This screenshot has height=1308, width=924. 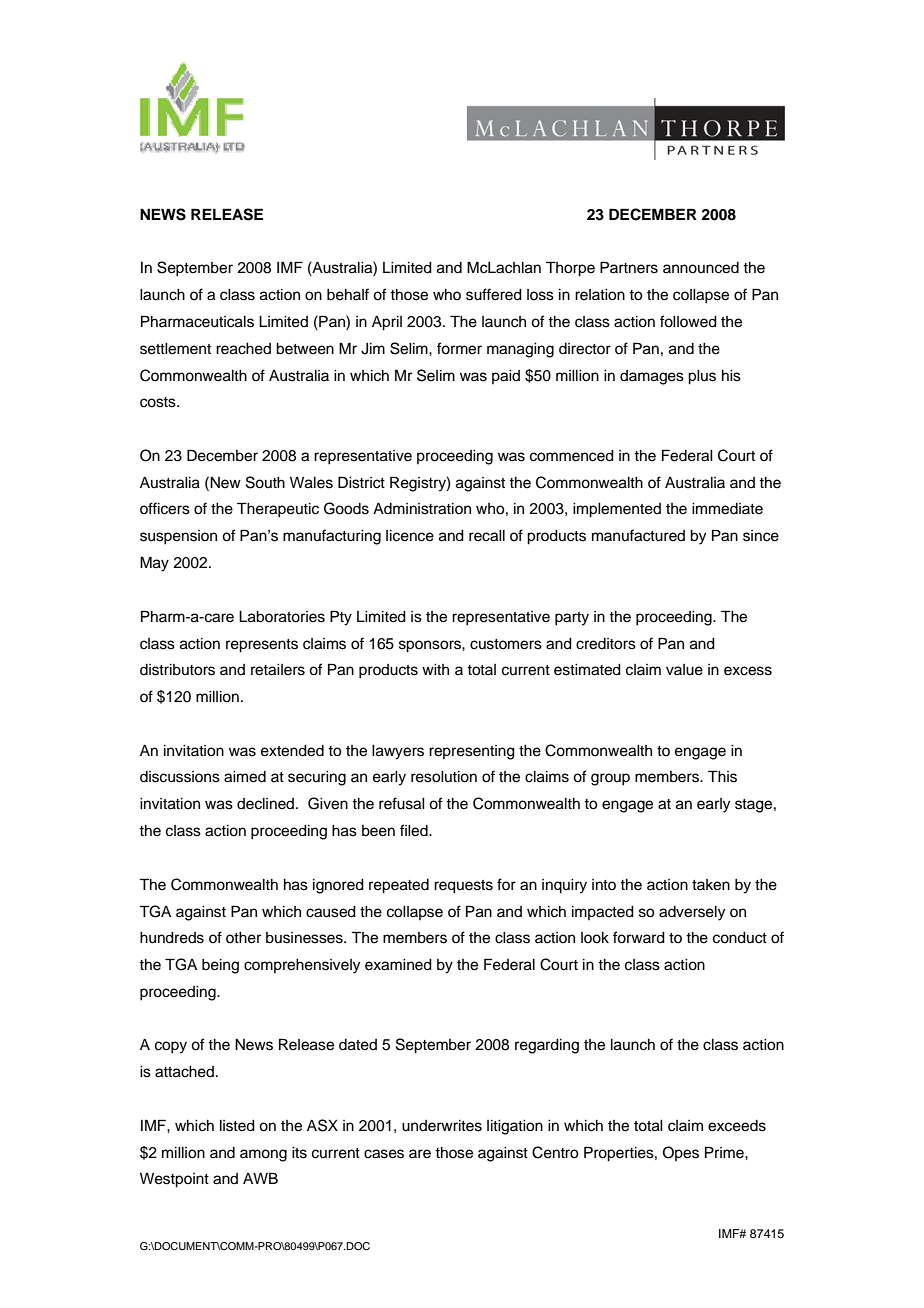 What do you see at coordinates (282, 617) in the screenshot?
I see `Laboratories` at bounding box center [282, 617].
